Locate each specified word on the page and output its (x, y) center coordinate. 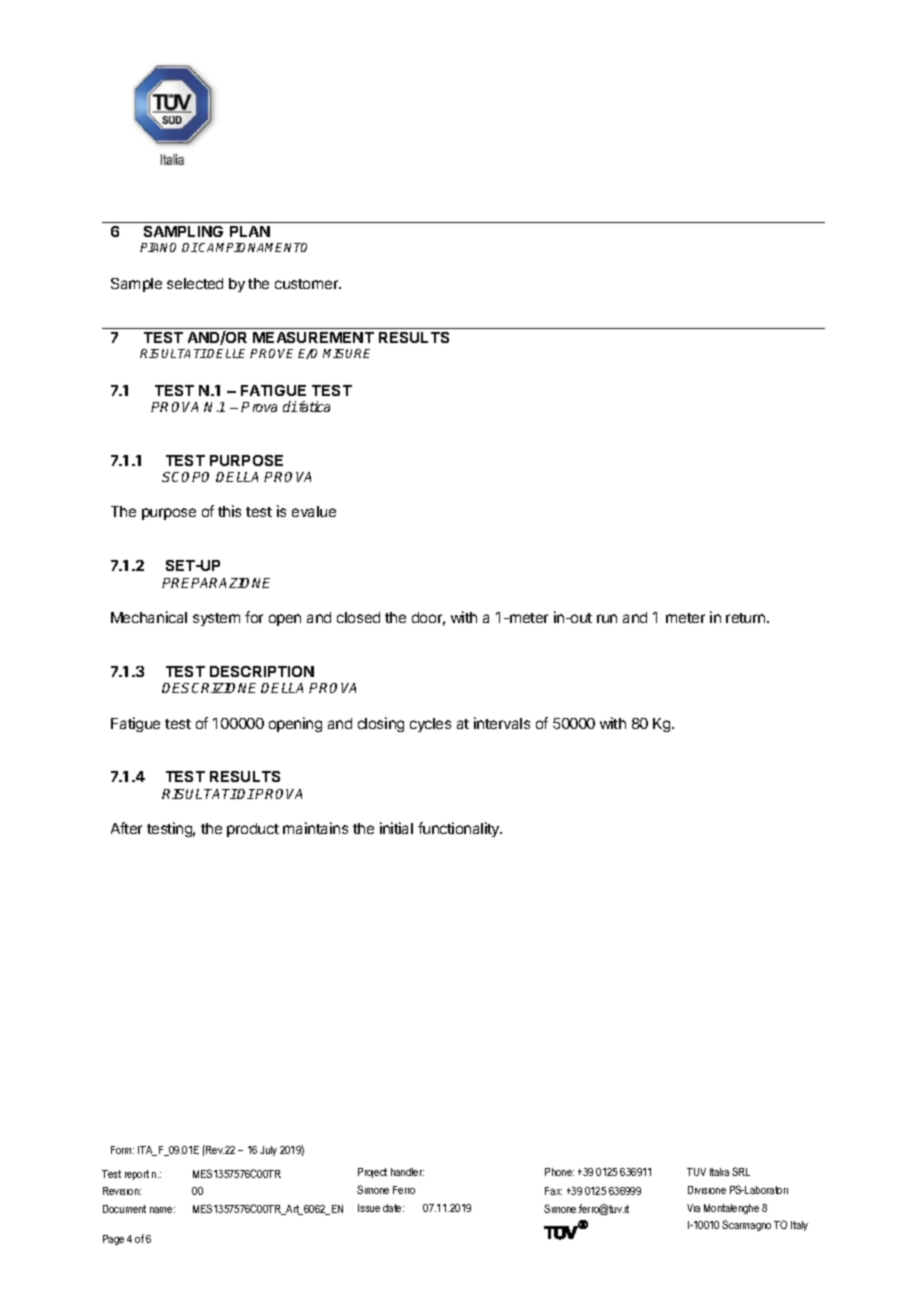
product (253, 830)
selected (195, 283)
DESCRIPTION (262, 671)
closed (358, 617)
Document (124, 1209)
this (229, 511)
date (393, 1208)
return (747, 618)
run (607, 618)
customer (308, 284)
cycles (430, 725)
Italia (719, 1172)
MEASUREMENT (313, 337)
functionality (460, 829)
